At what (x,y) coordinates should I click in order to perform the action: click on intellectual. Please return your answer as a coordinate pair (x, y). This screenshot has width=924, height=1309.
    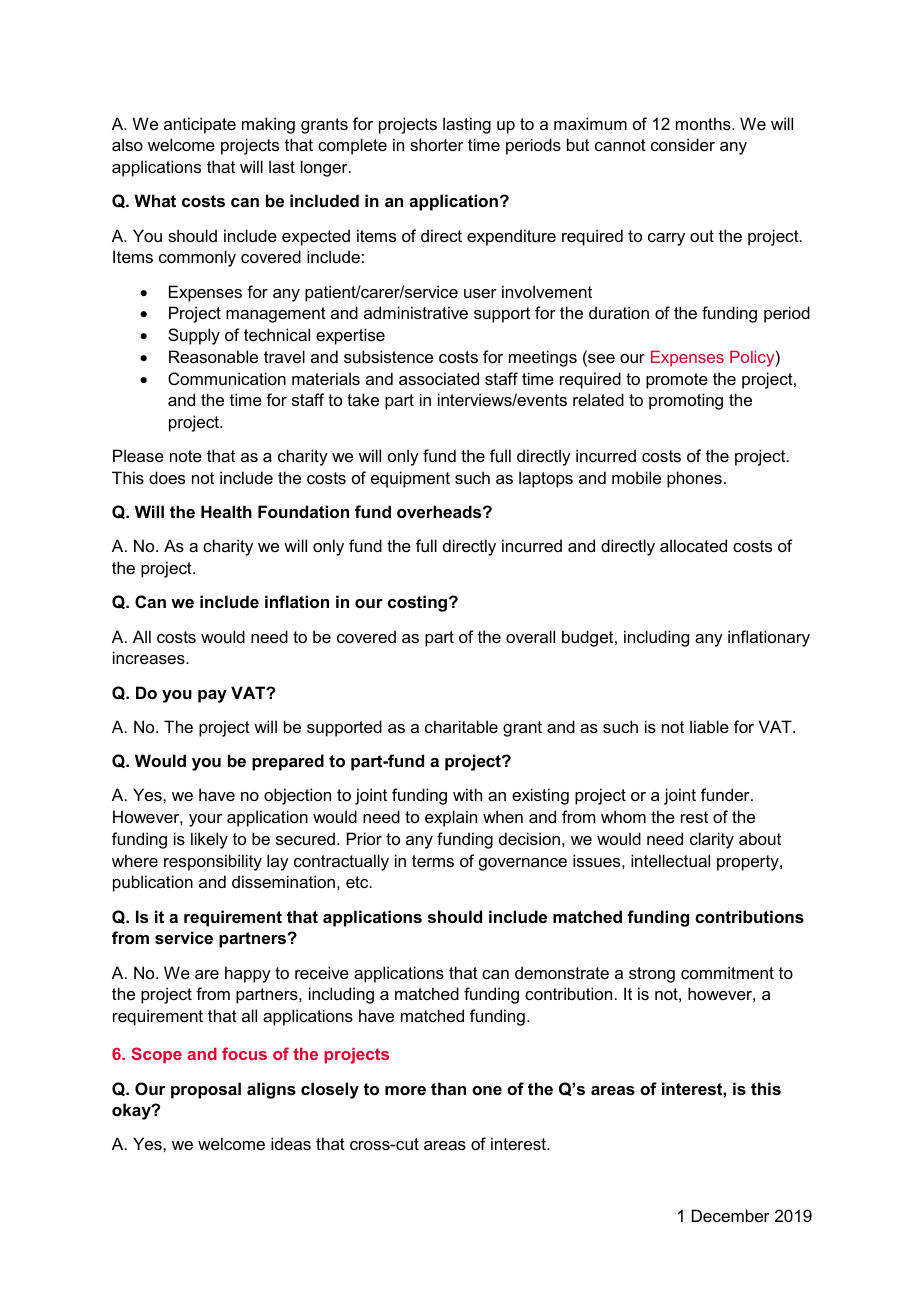
    Looking at the image, I should click on (670, 860).
